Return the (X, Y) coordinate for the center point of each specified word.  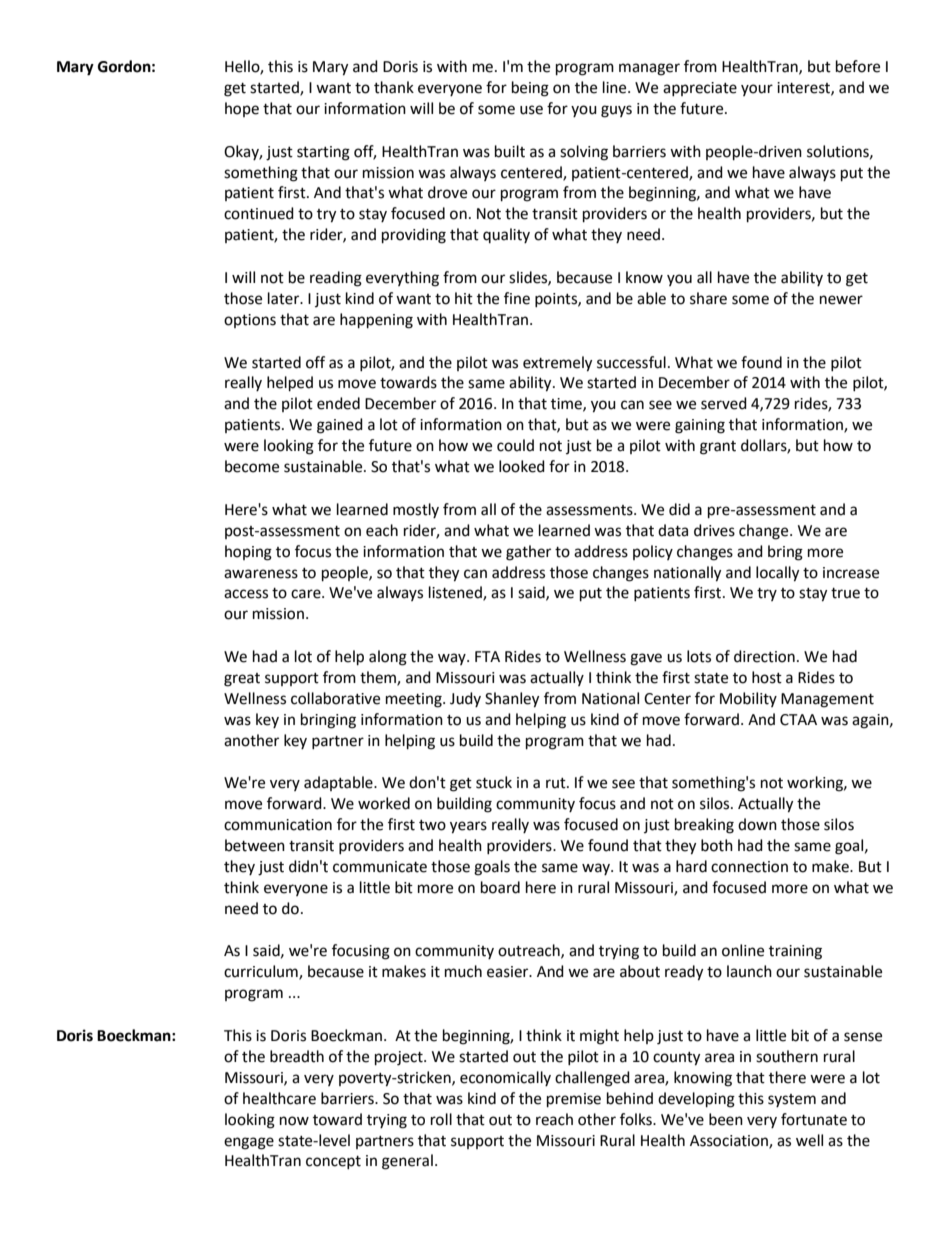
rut (557, 783)
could (515, 445)
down (757, 824)
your (757, 90)
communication (278, 825)
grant (718, 448)
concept (333, 1162)
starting (323, 153)
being (530, 89)
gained (340, 426)
